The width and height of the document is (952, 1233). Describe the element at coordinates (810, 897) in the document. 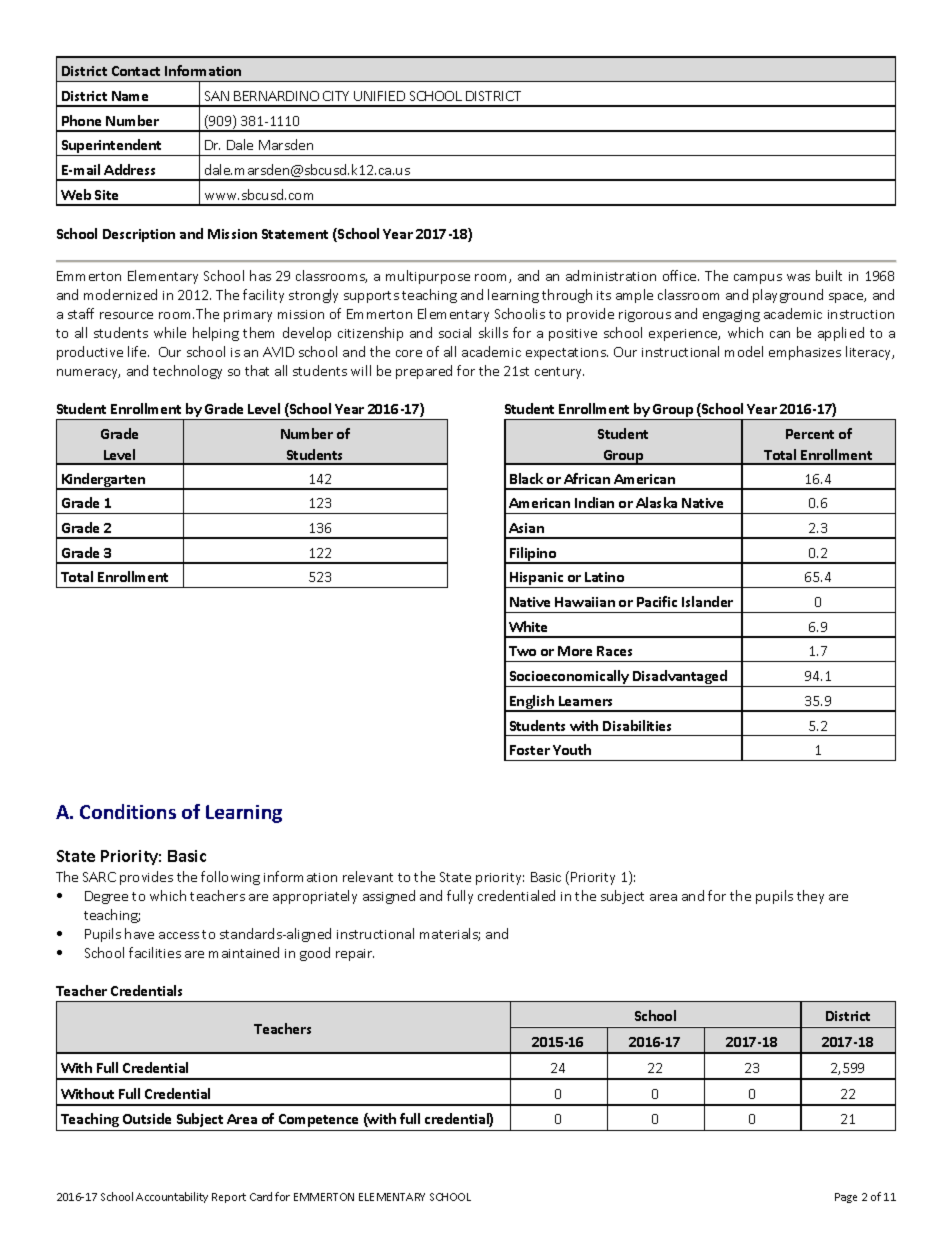

I see `they` at that location.
